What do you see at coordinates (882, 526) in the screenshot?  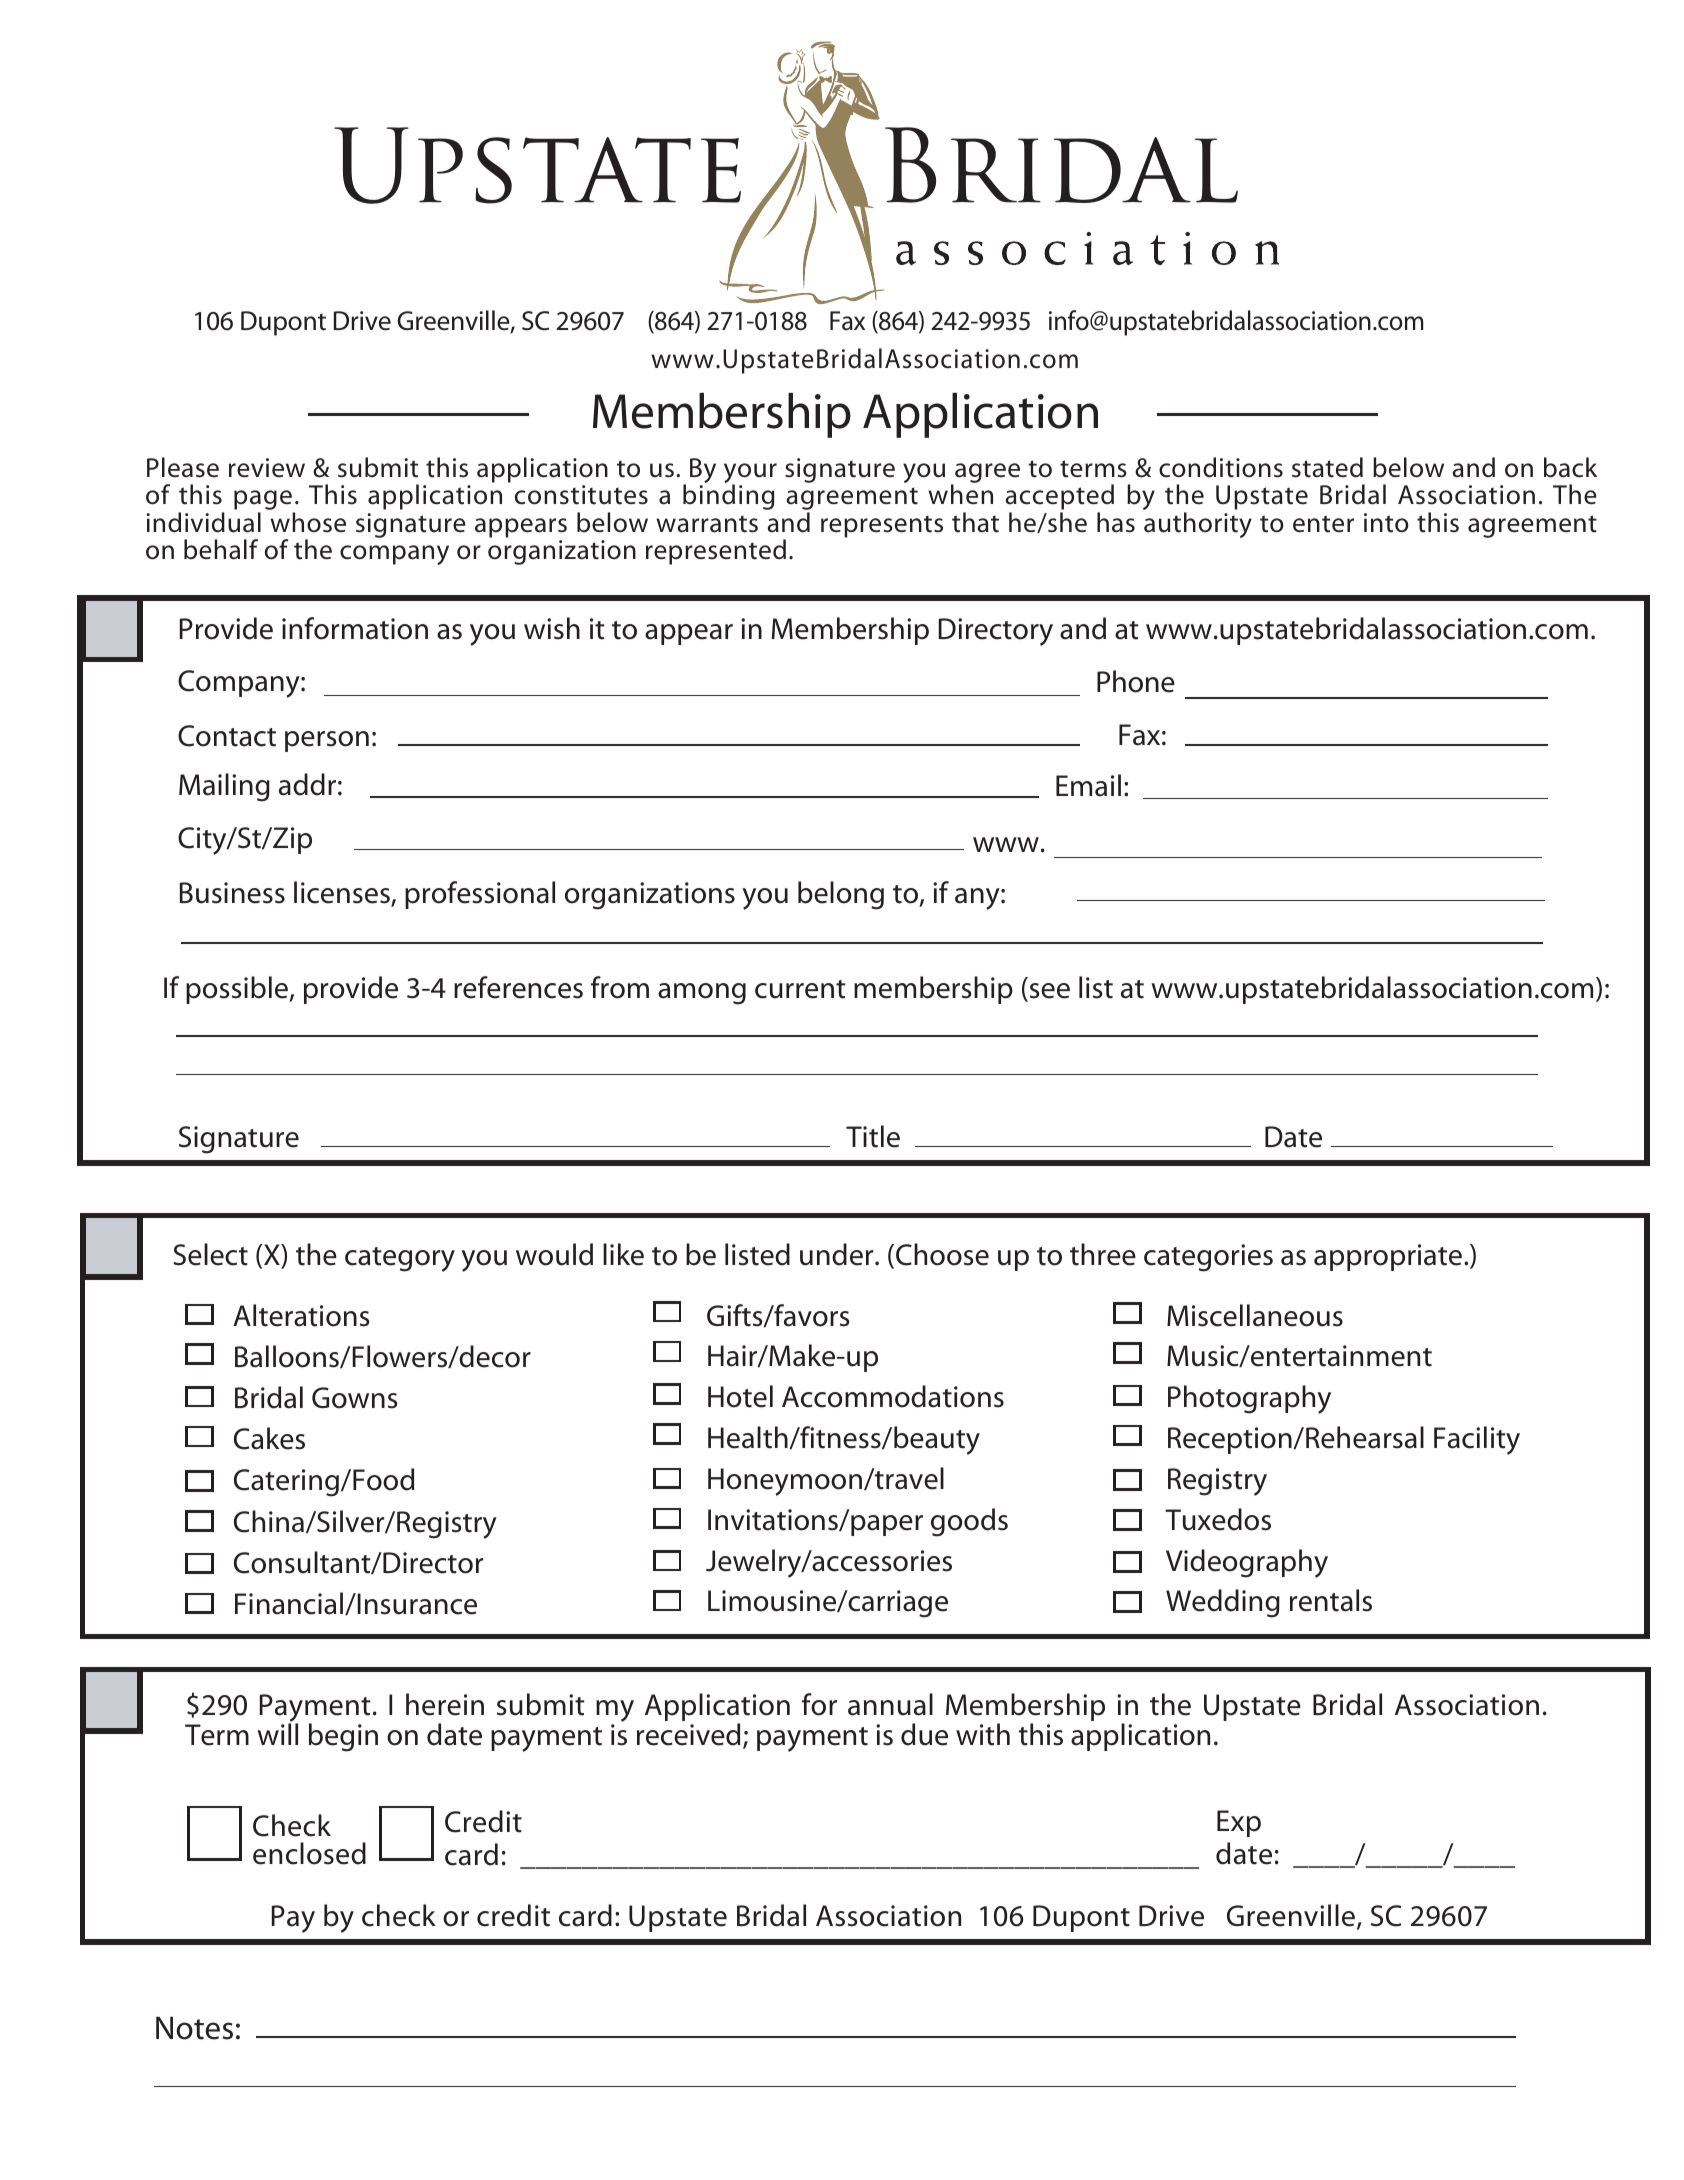 I see `represents` at bounding box center [882, 526].
